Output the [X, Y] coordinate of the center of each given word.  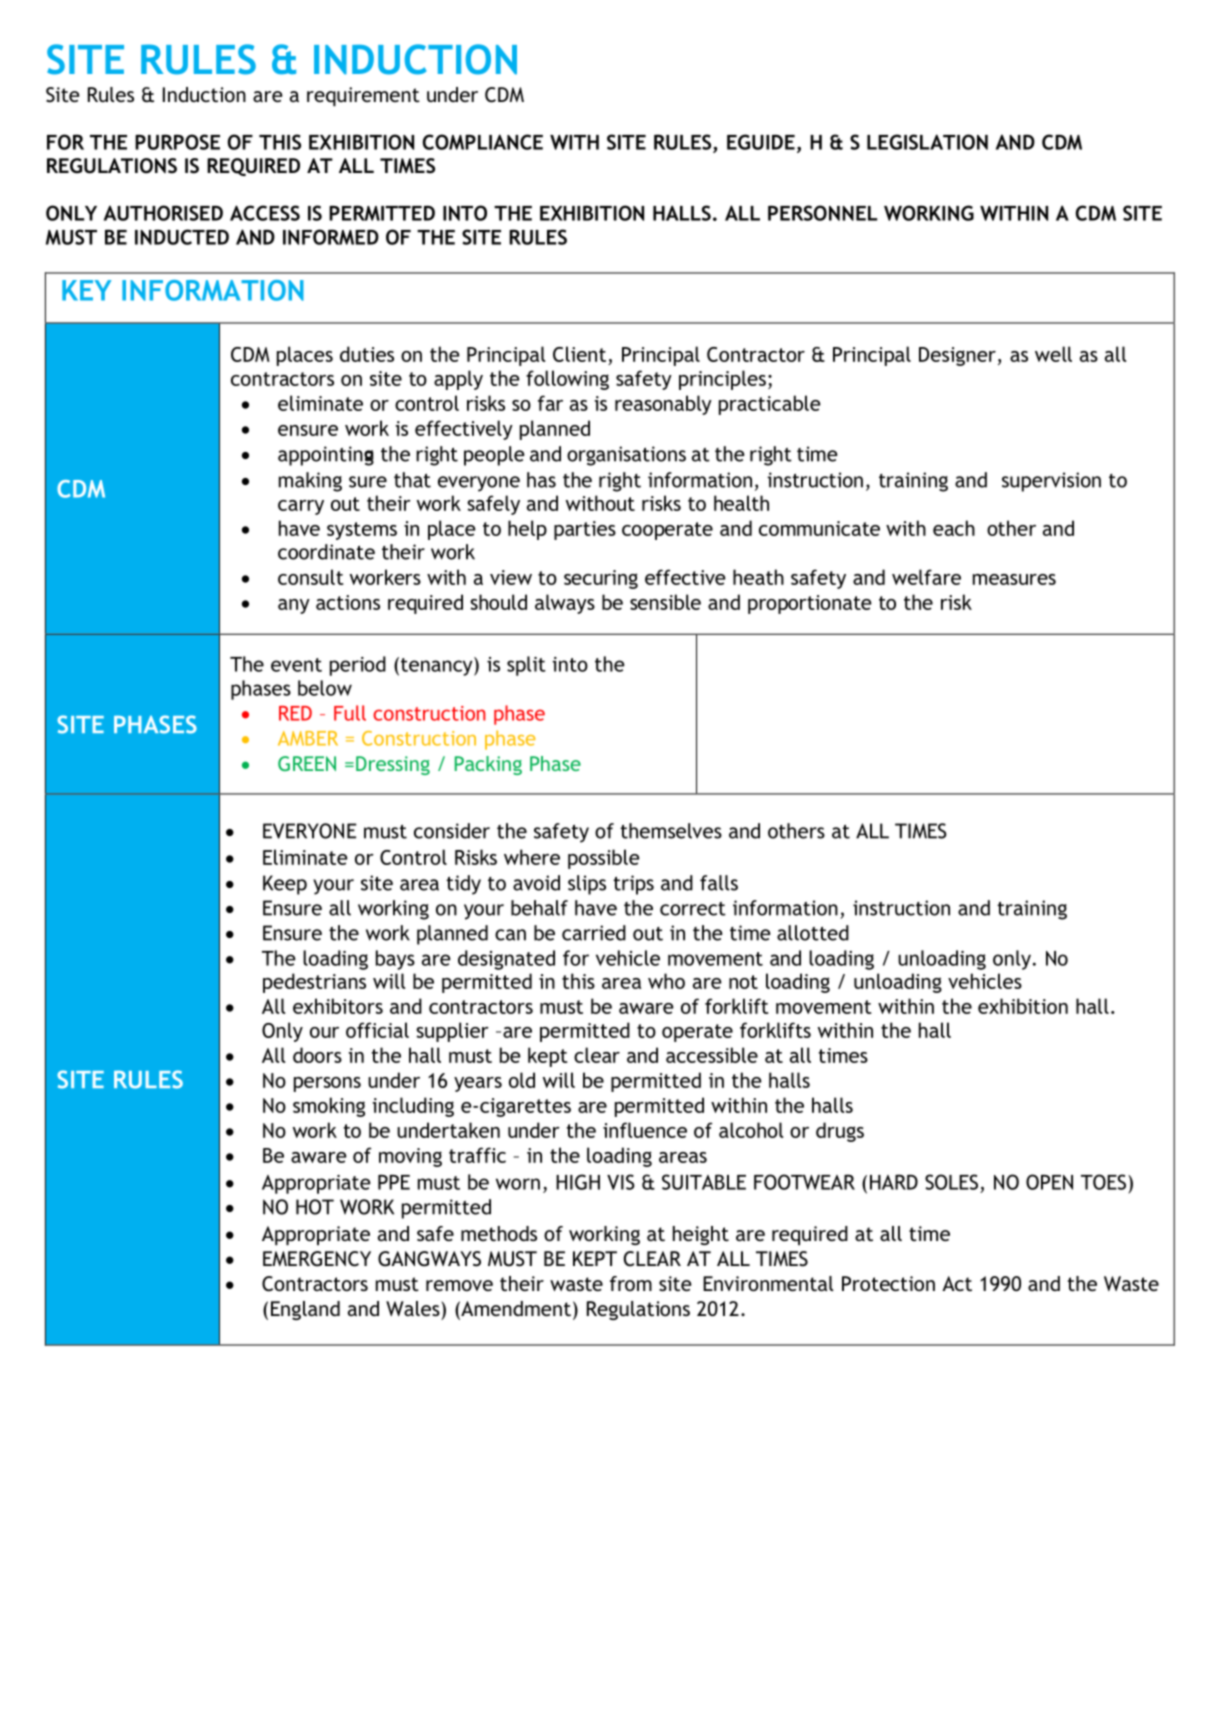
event [296, 665]
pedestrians [314, 983]
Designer [957, 356]
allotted [813, 933]
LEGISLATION [927, 142]
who [666, 981]
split [526, 666]
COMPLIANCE [483, 142]
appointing [326, 456]
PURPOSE [177, 142]
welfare [926, 577]
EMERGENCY [317, 1259]
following [567, 380]
